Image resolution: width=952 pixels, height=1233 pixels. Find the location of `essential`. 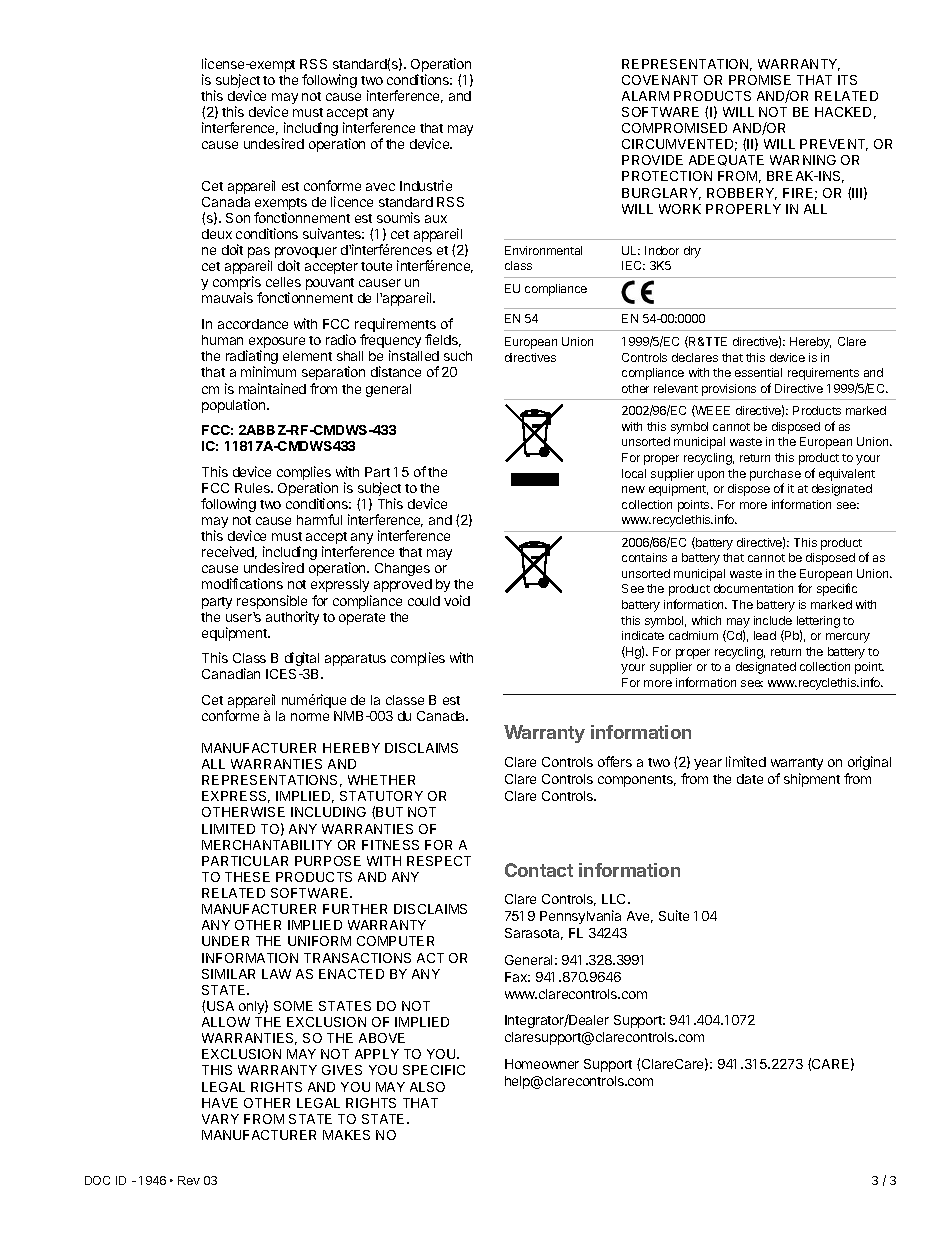

essential is located at coordinates (758, 372).
